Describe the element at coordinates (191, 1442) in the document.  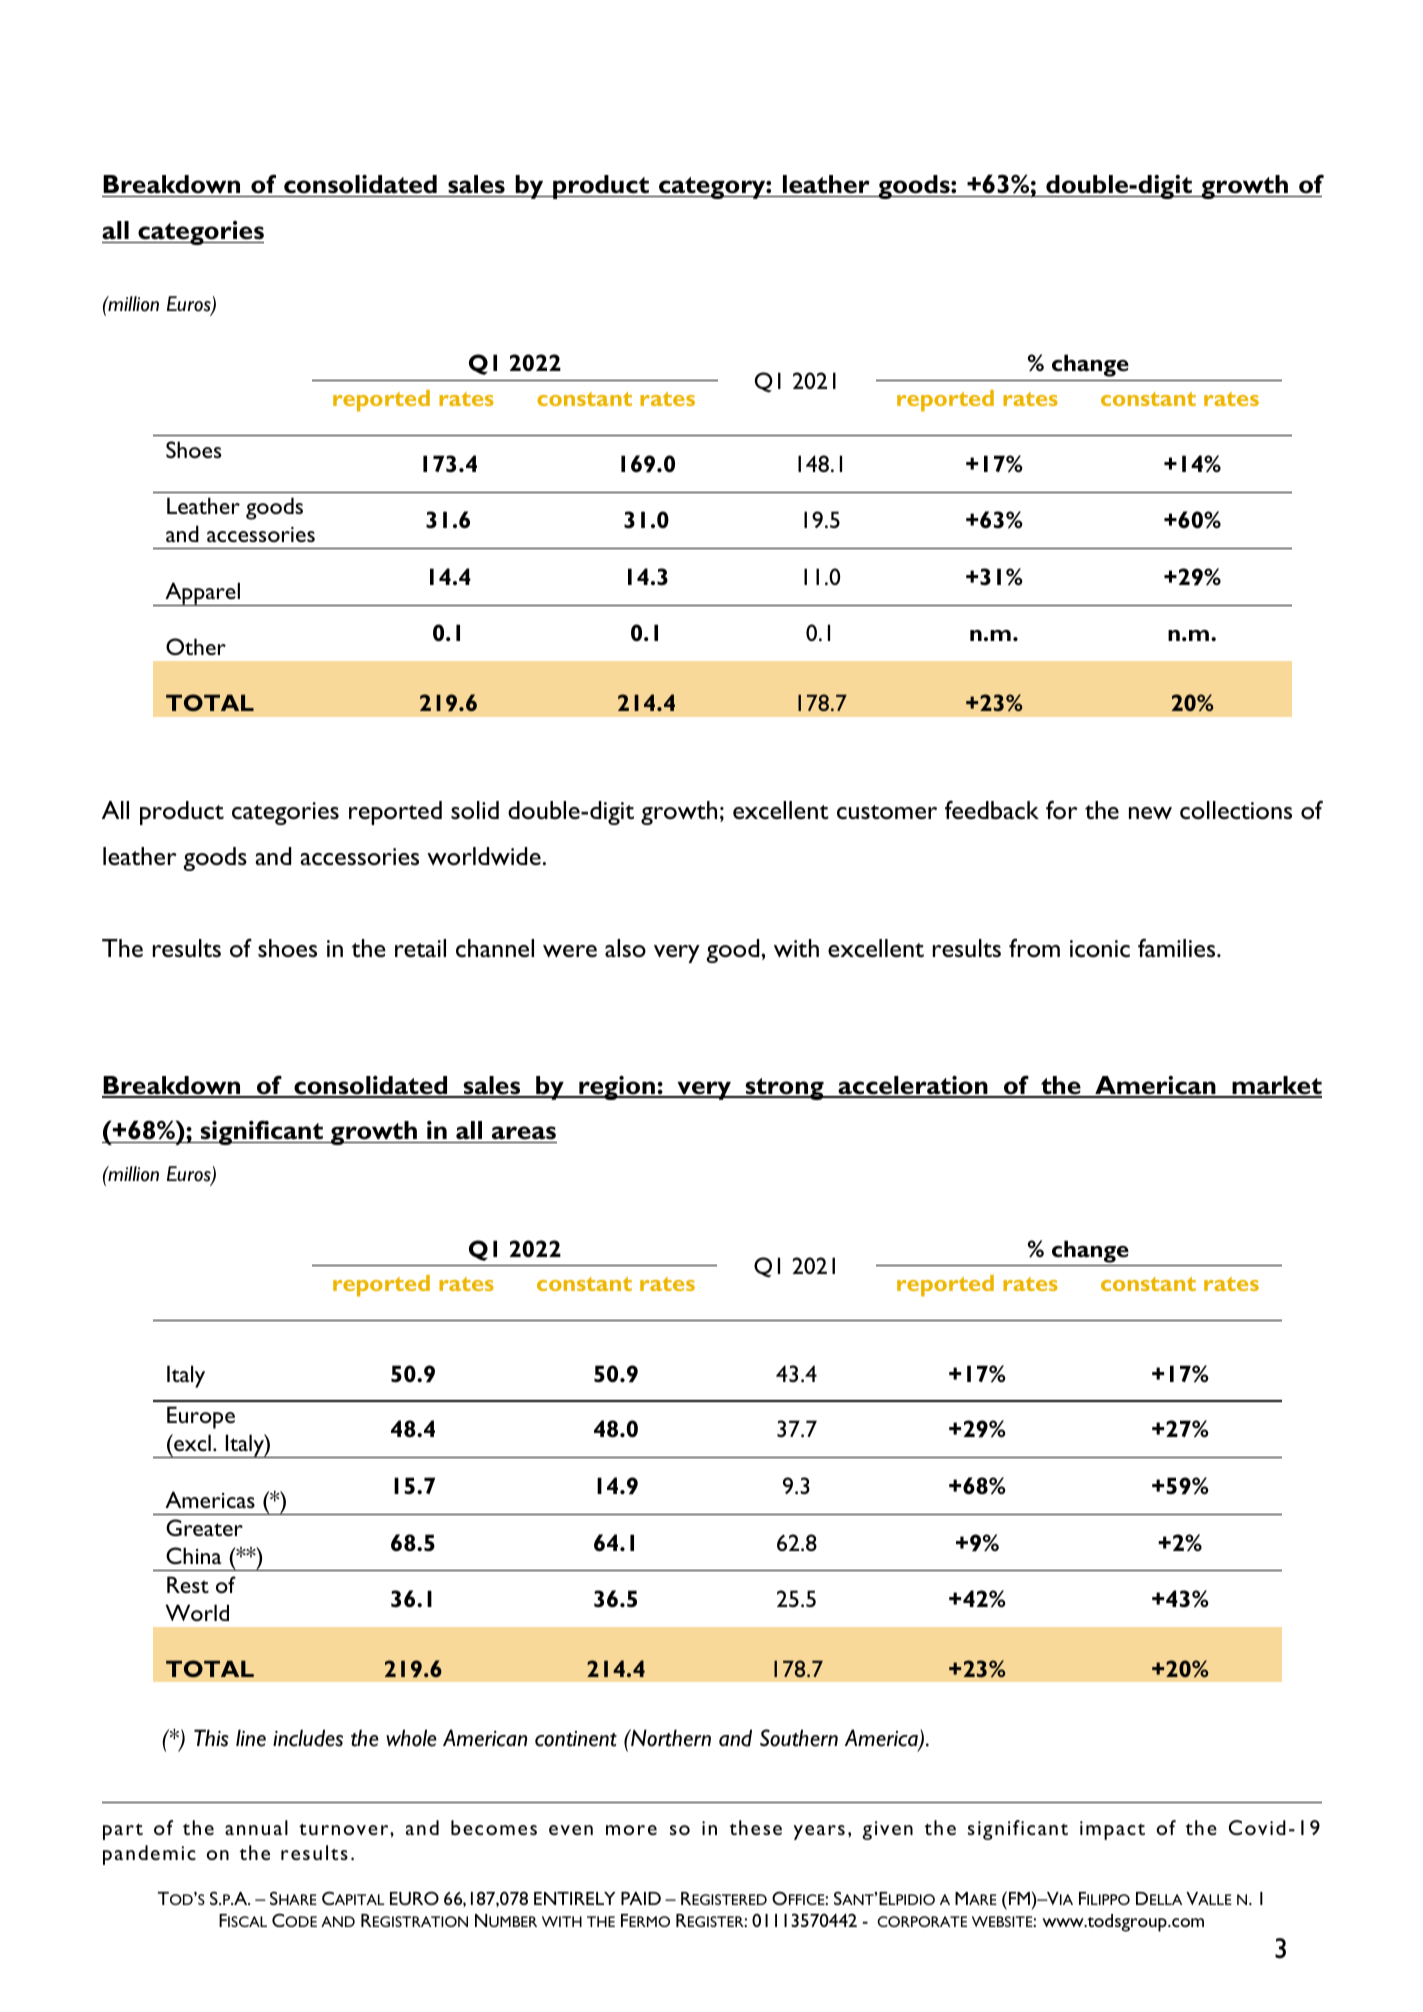
I see `excl` at that location.
